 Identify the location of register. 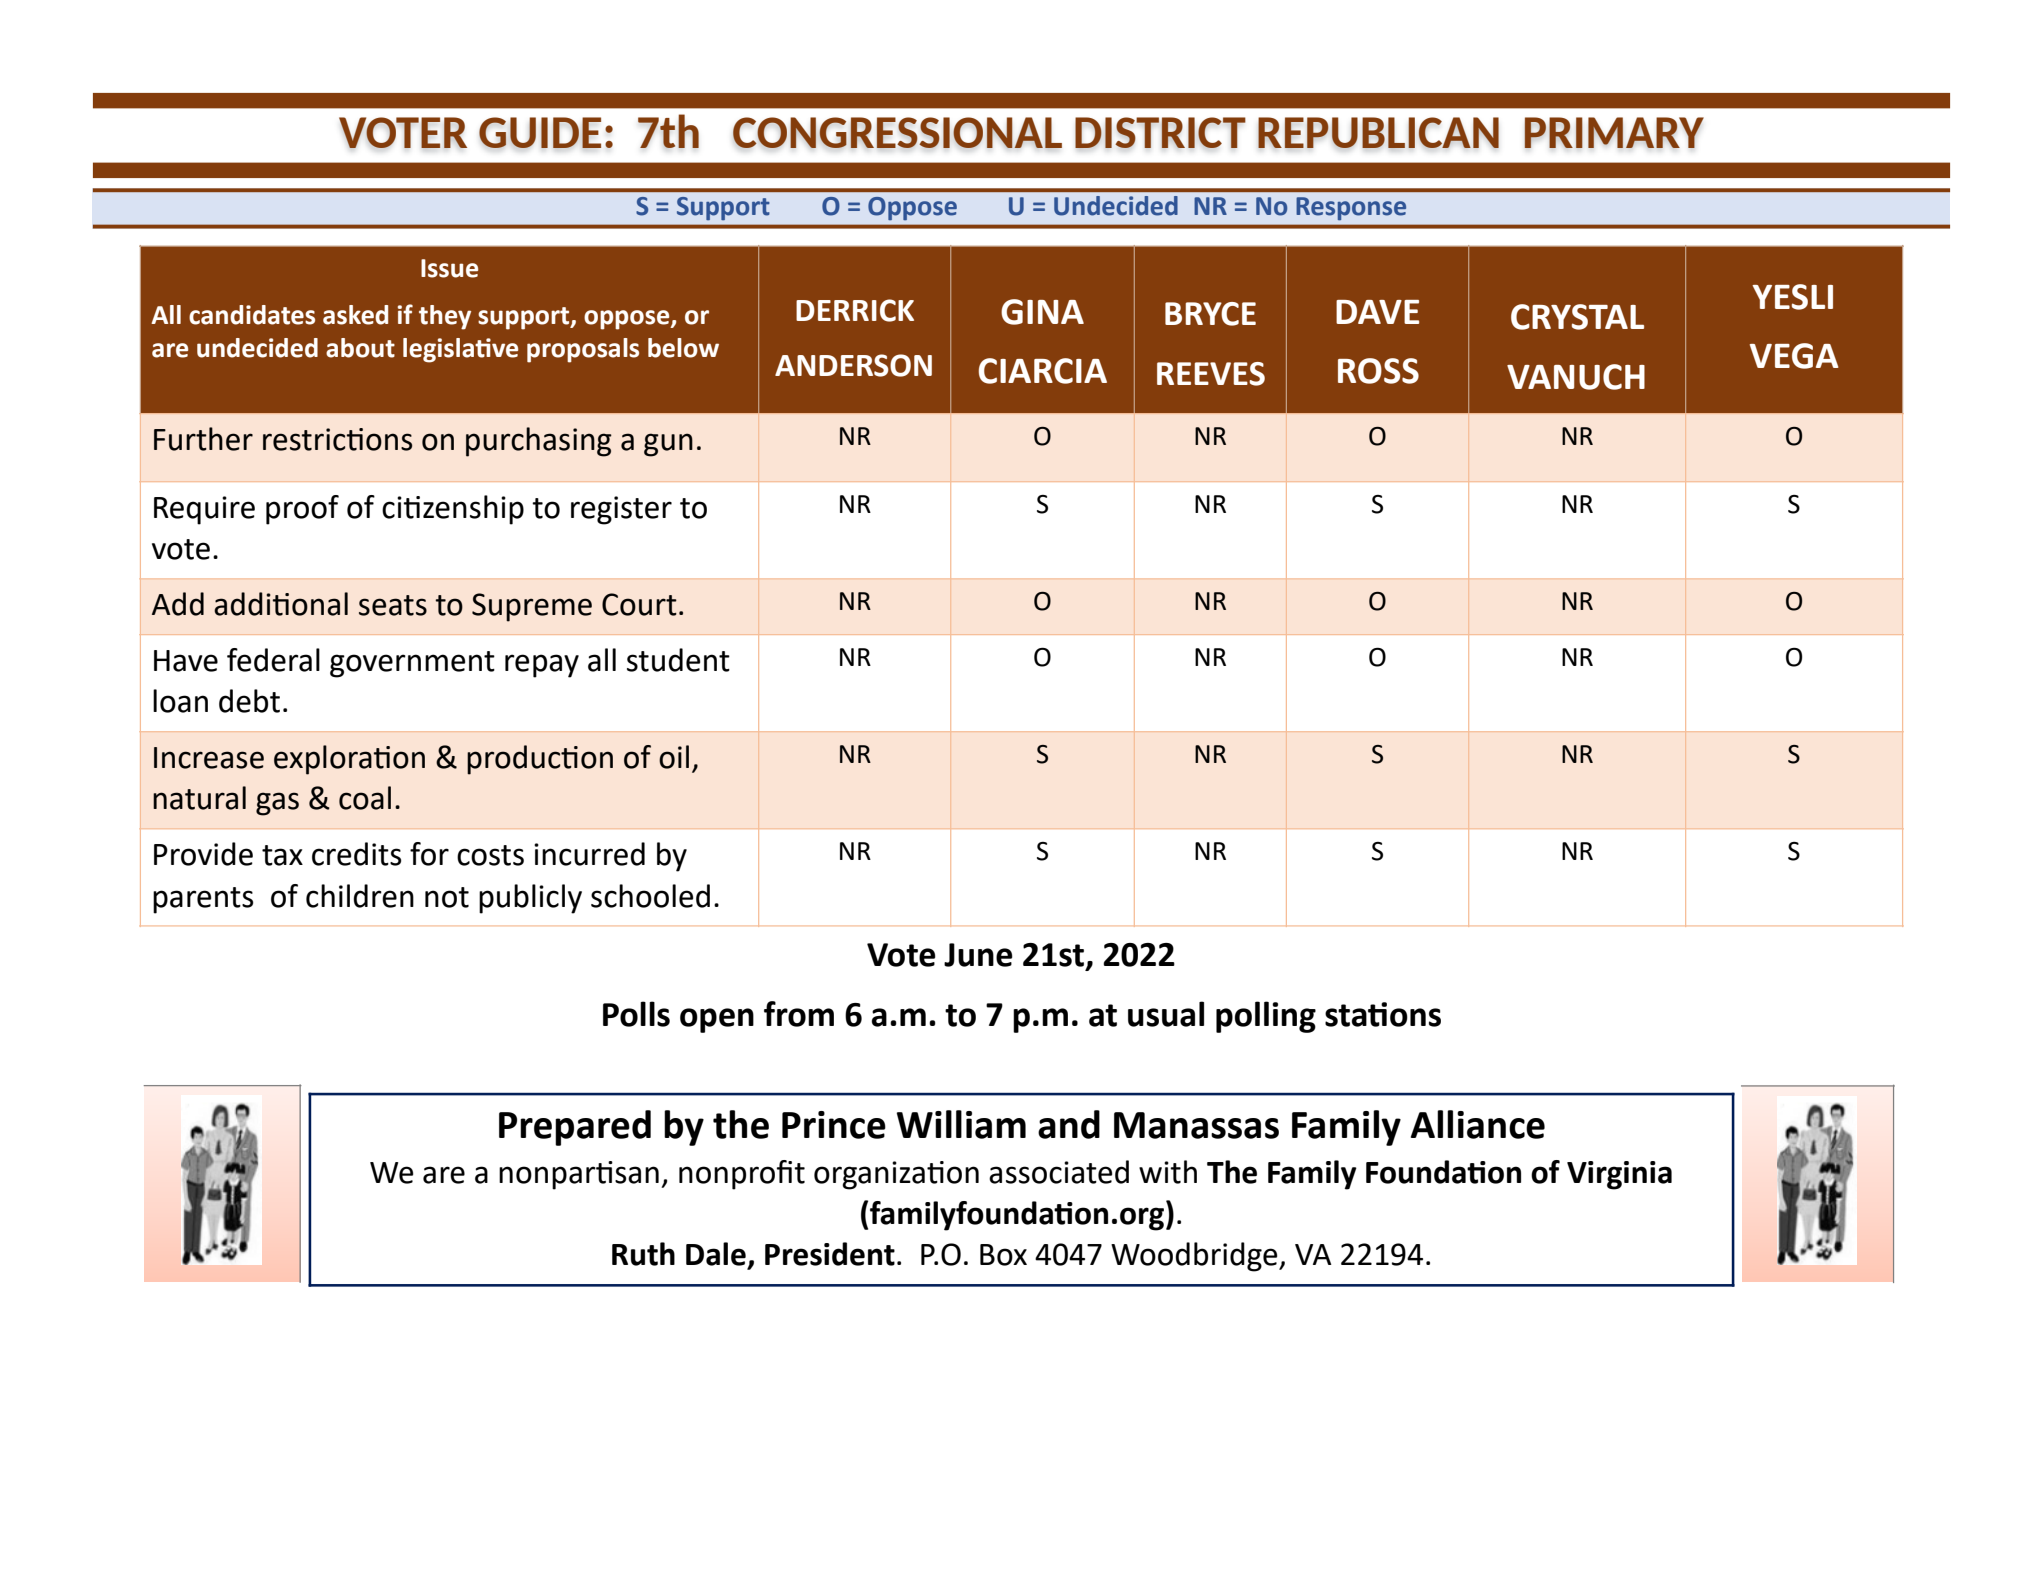
(621, 510).
